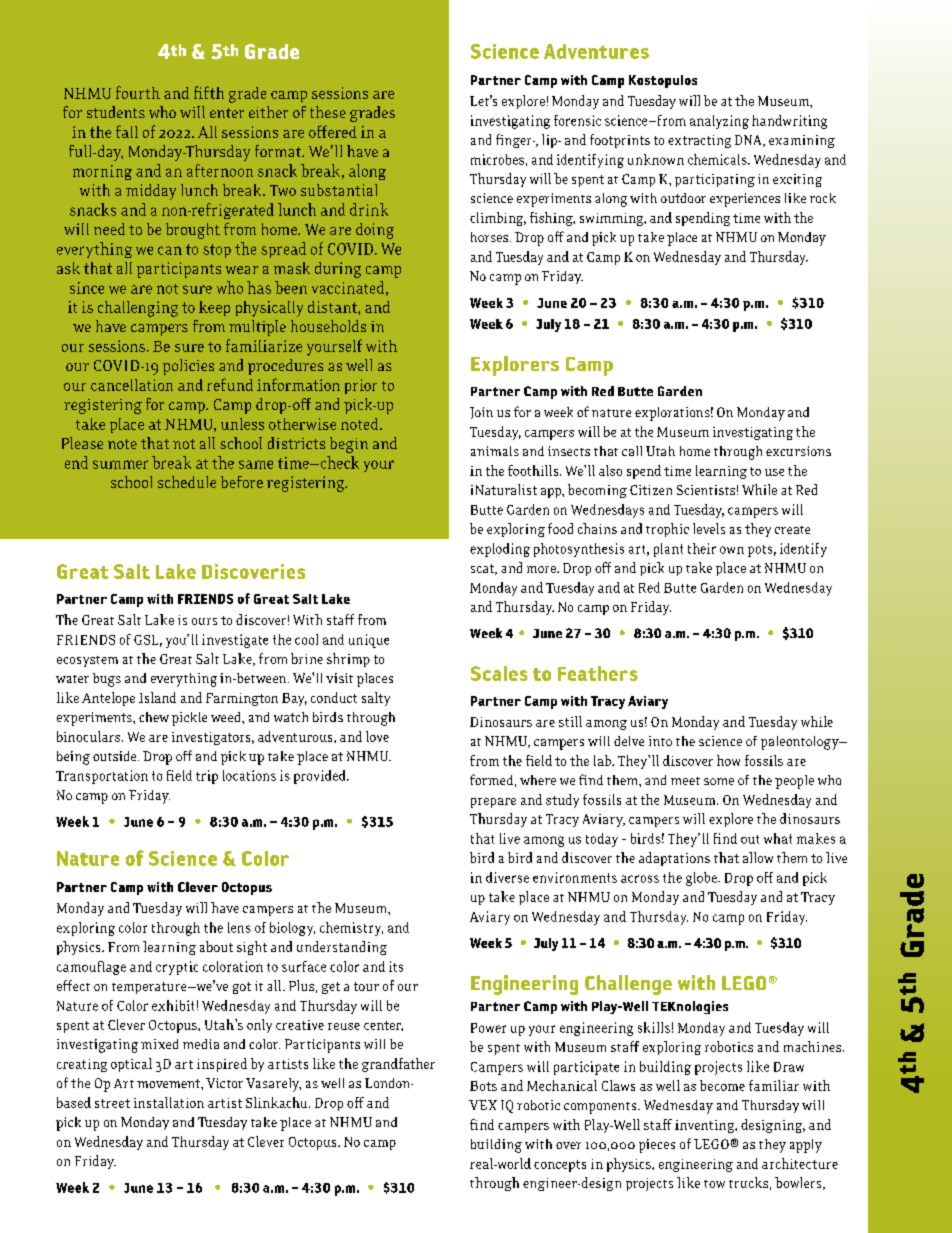  I want to click on analyzing, so click(719, 122).
